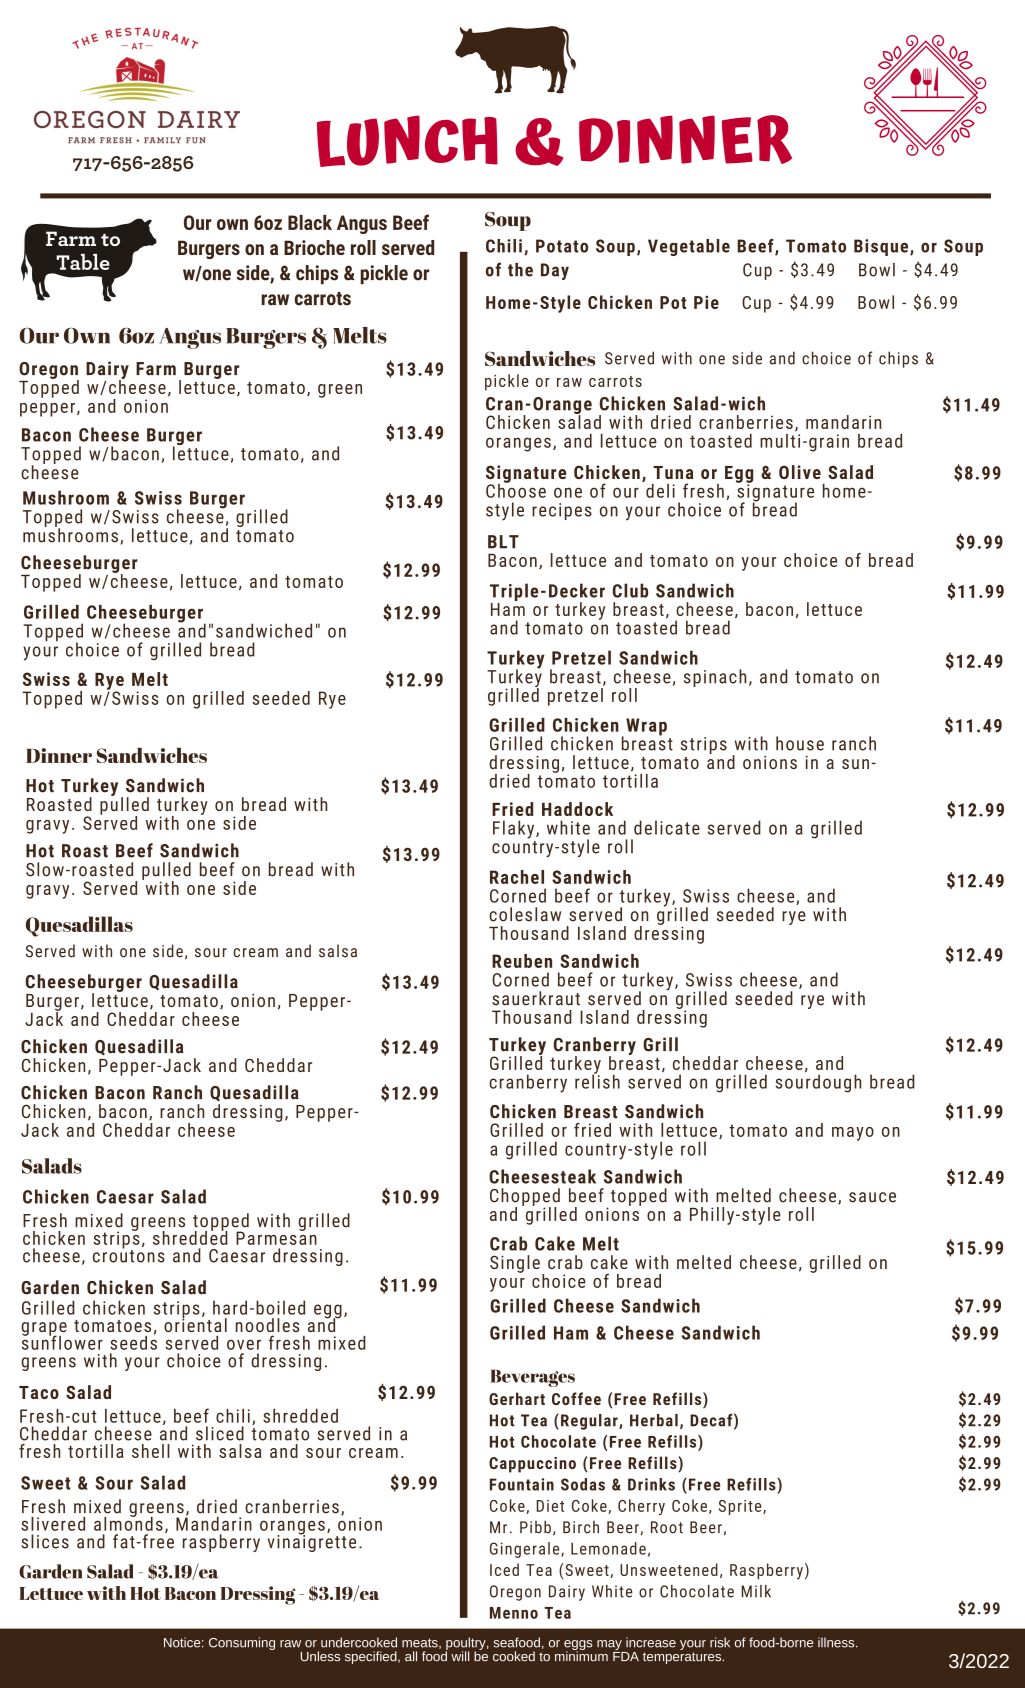 The height and width of the image is (1688, 1025). I want to click on Chopped, so click(525, 1198).
